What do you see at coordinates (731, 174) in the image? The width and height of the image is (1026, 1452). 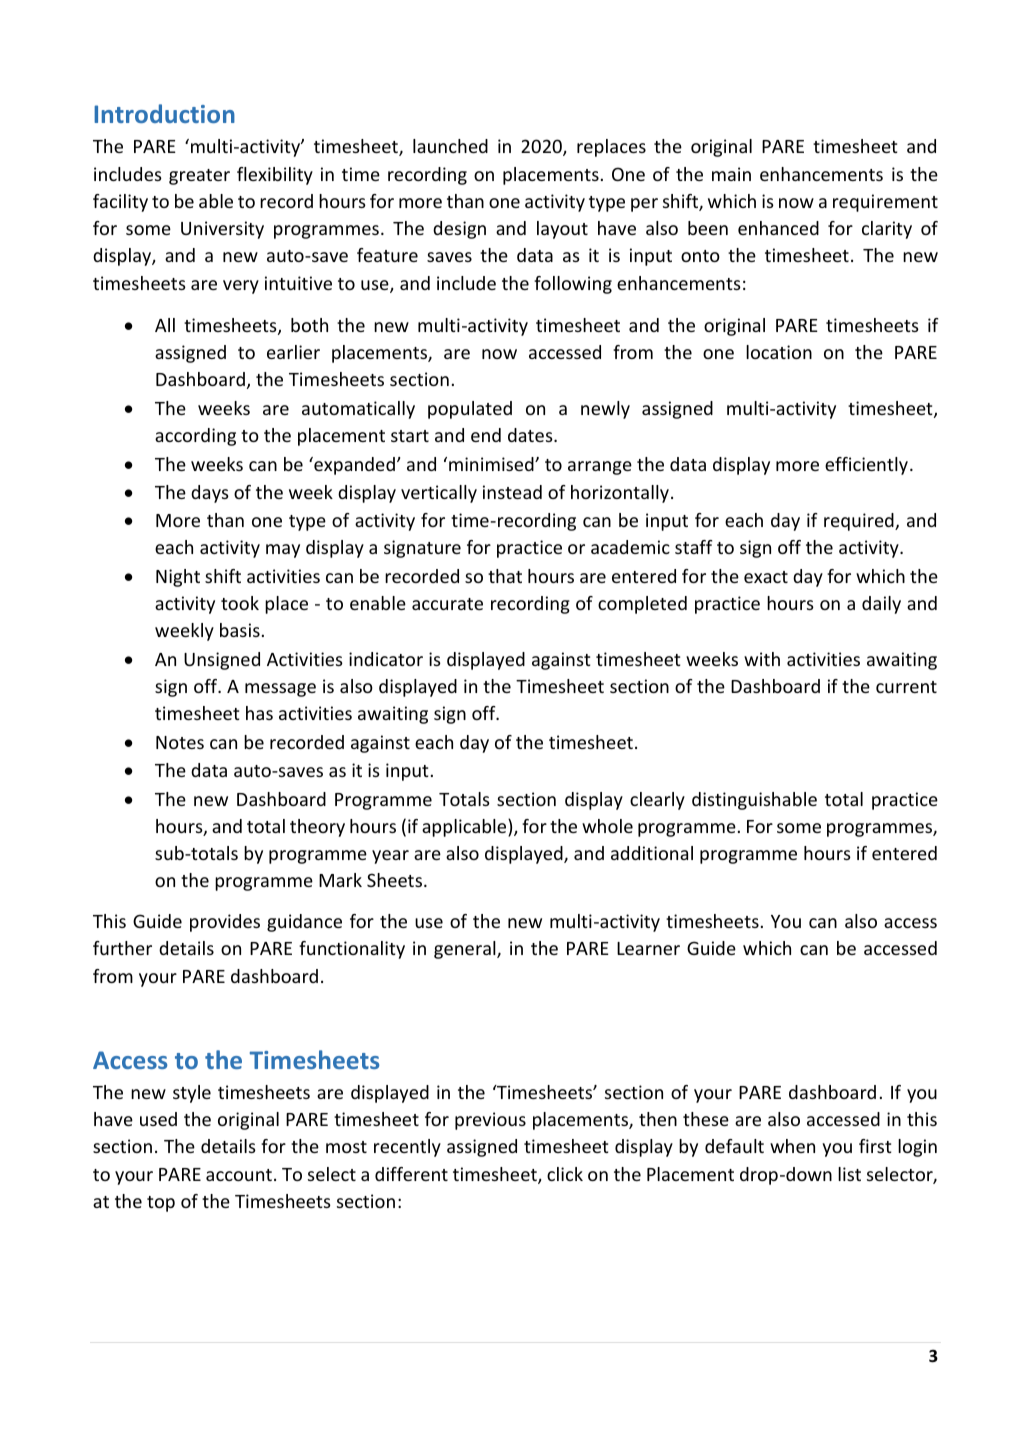 I see `main` at bounding box center [731, 174].
